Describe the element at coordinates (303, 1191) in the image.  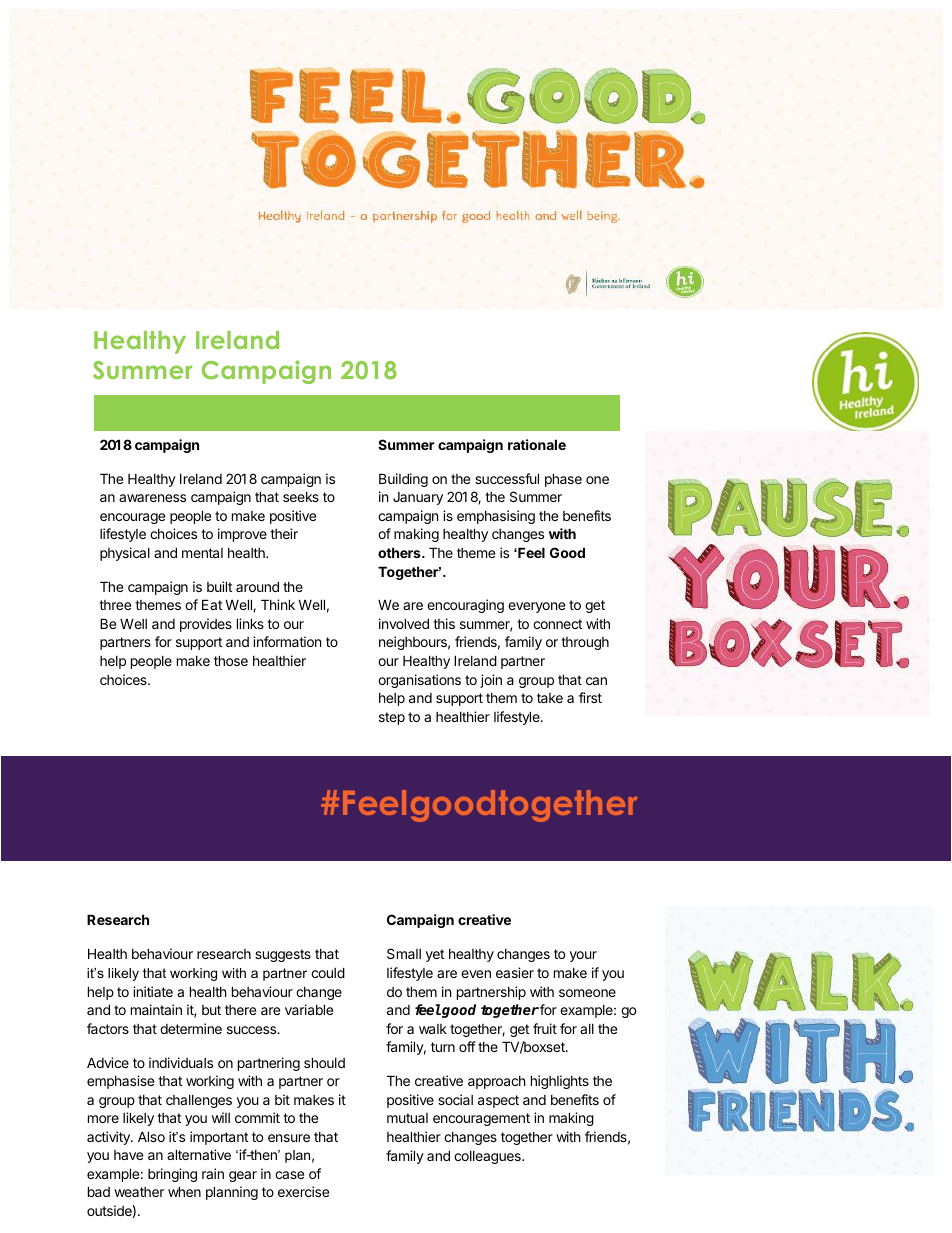
I see `exercise` at that location.
